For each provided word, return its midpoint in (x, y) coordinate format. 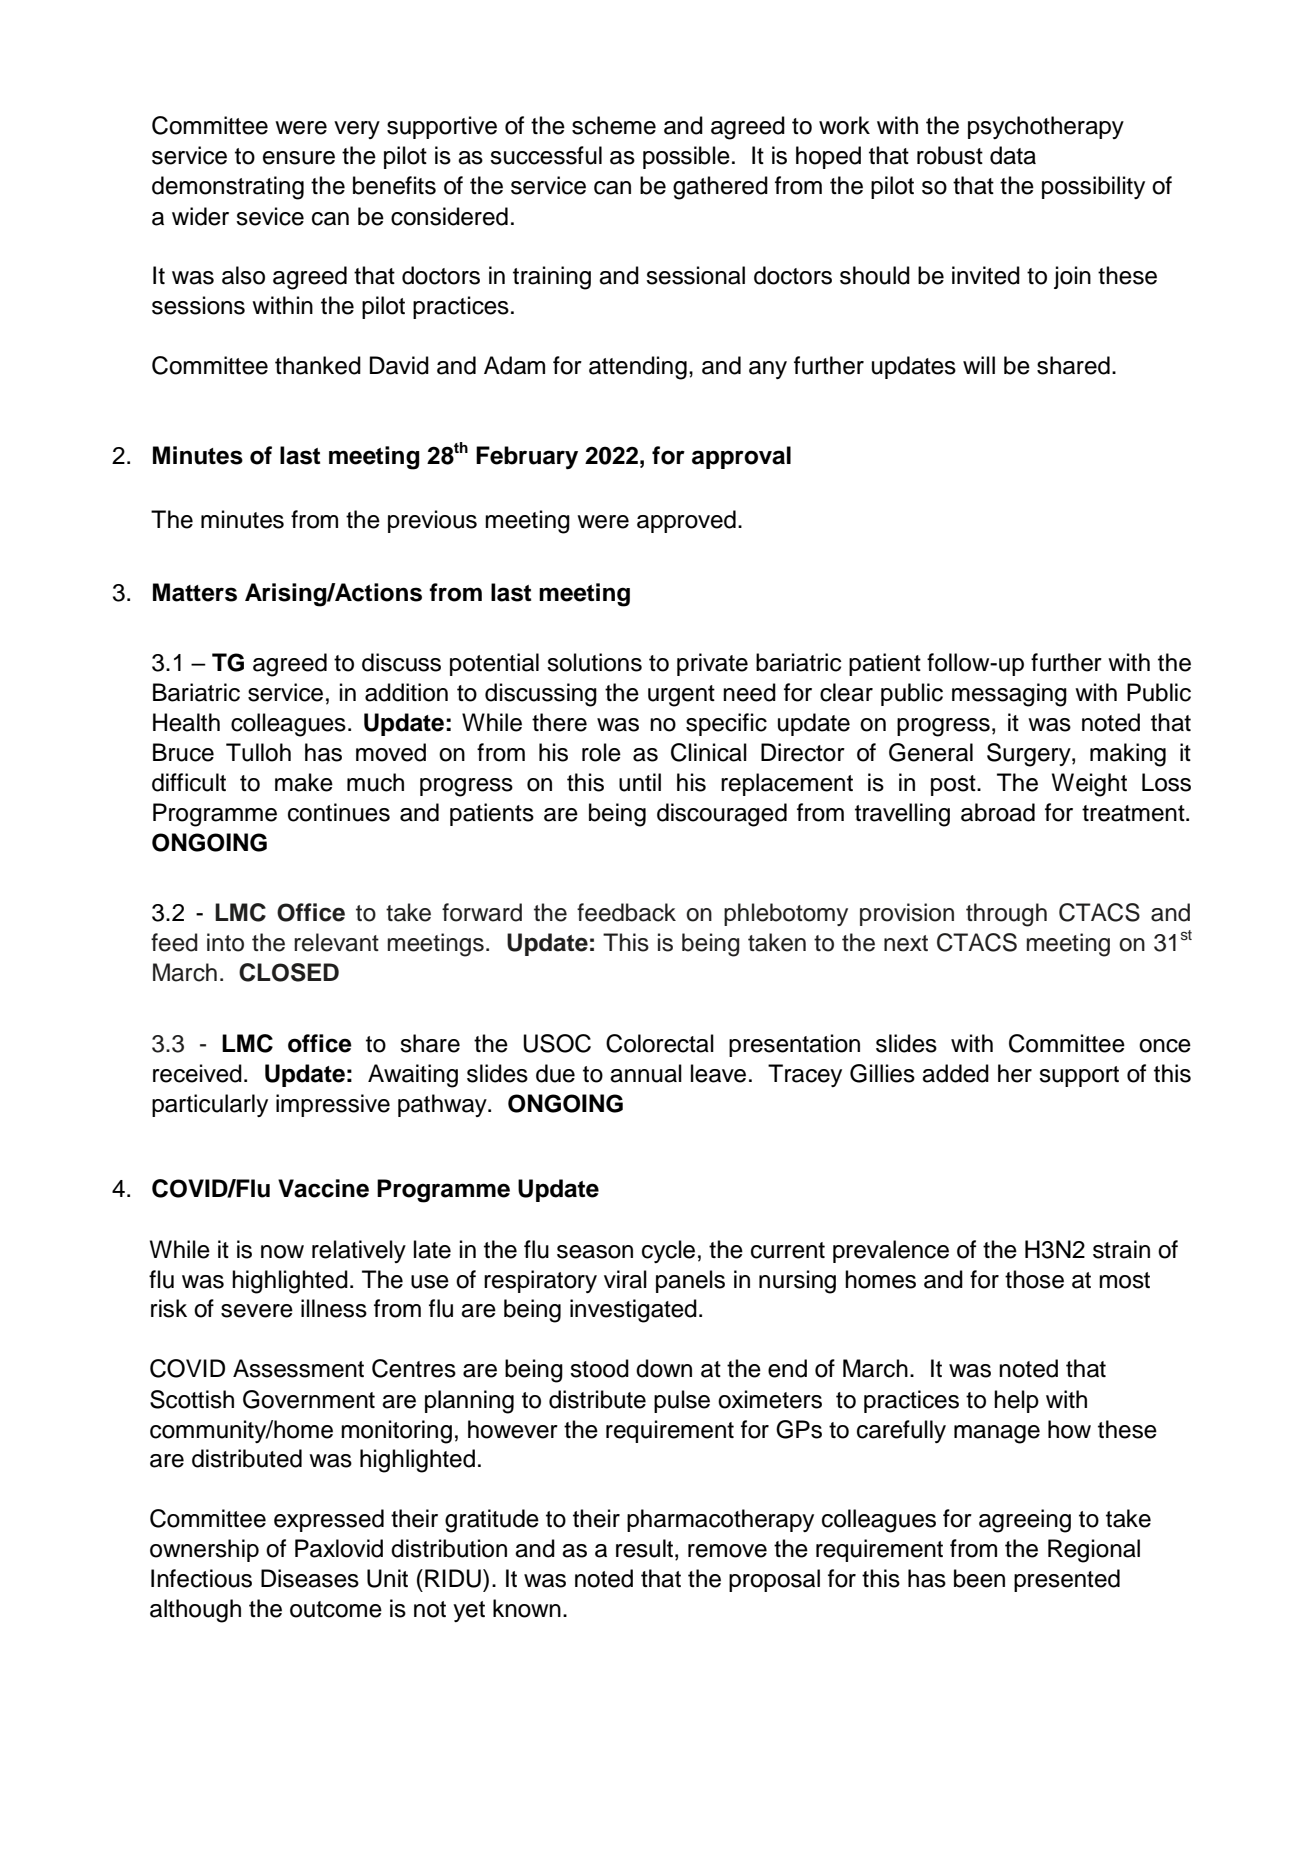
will (979, 365)
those (1034, 1279)
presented (1067, 1580)
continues (339, 812)
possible (686, 157)
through (1006, 915)
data (1013, 155)
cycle (668, 1251)
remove (727, 1551)
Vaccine (323, 1188)
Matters (195, 592)
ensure (299, 158)
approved (686, 521)
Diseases (310, 1578)
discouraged (722, 815)
